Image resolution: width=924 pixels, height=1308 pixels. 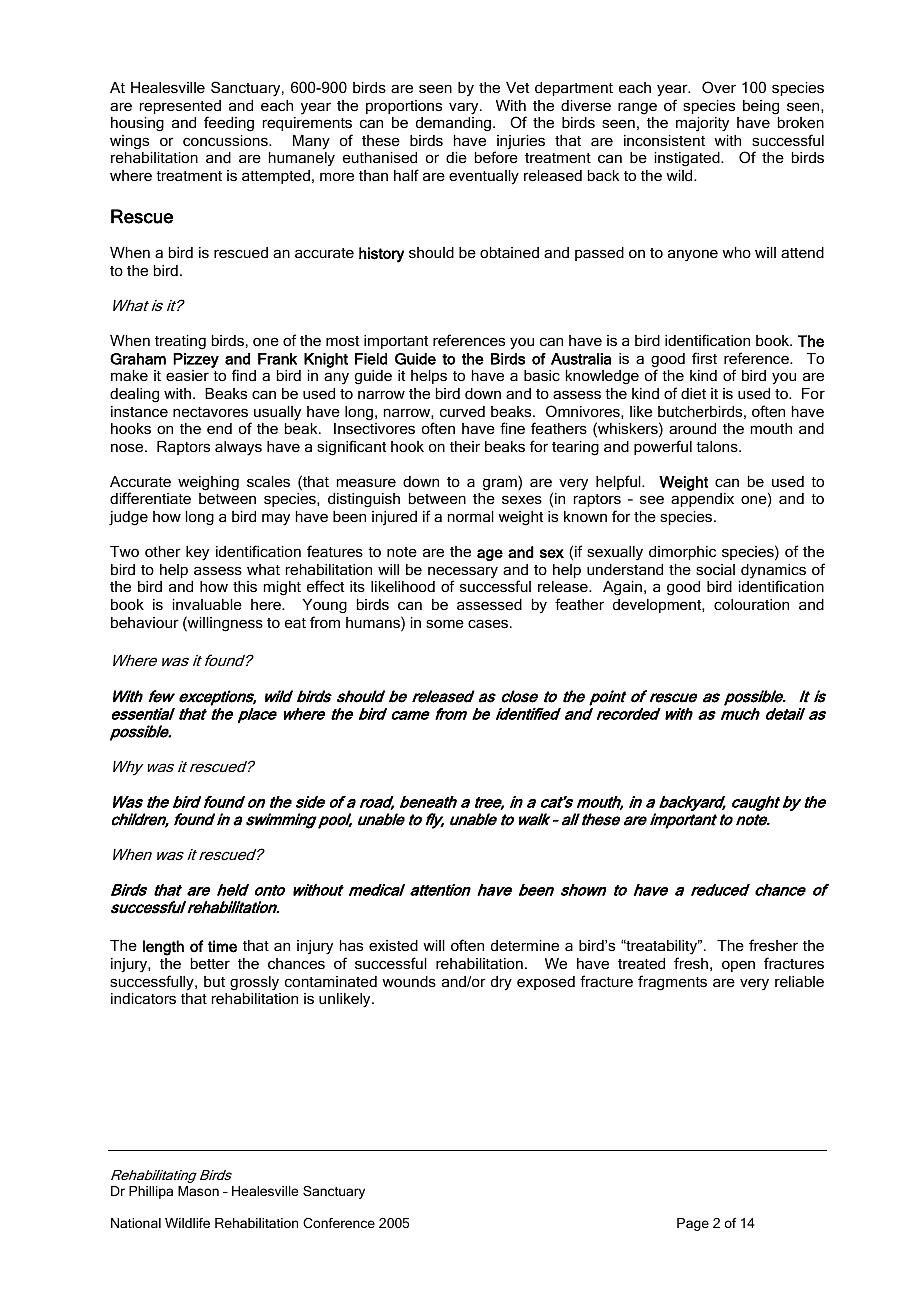 What do you see at coordinates (702, 124) in the document?
I see `majority` at bounding box center [702, 124].
